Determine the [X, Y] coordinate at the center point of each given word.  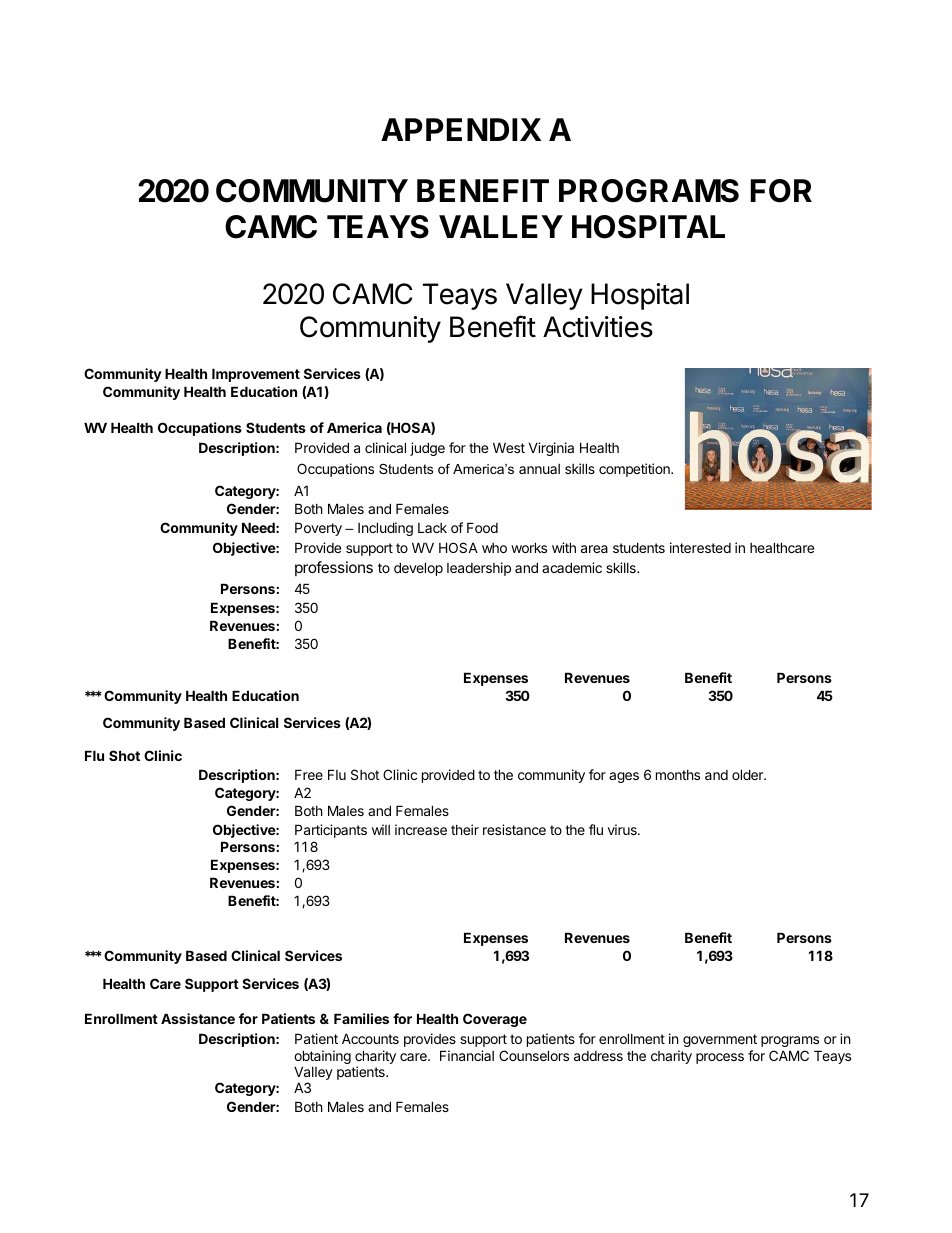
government [720, 1040]
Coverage [495, 1020]
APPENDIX [461, 129]
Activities [598, 327]
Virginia [551, 449]
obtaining [322, 1058]
